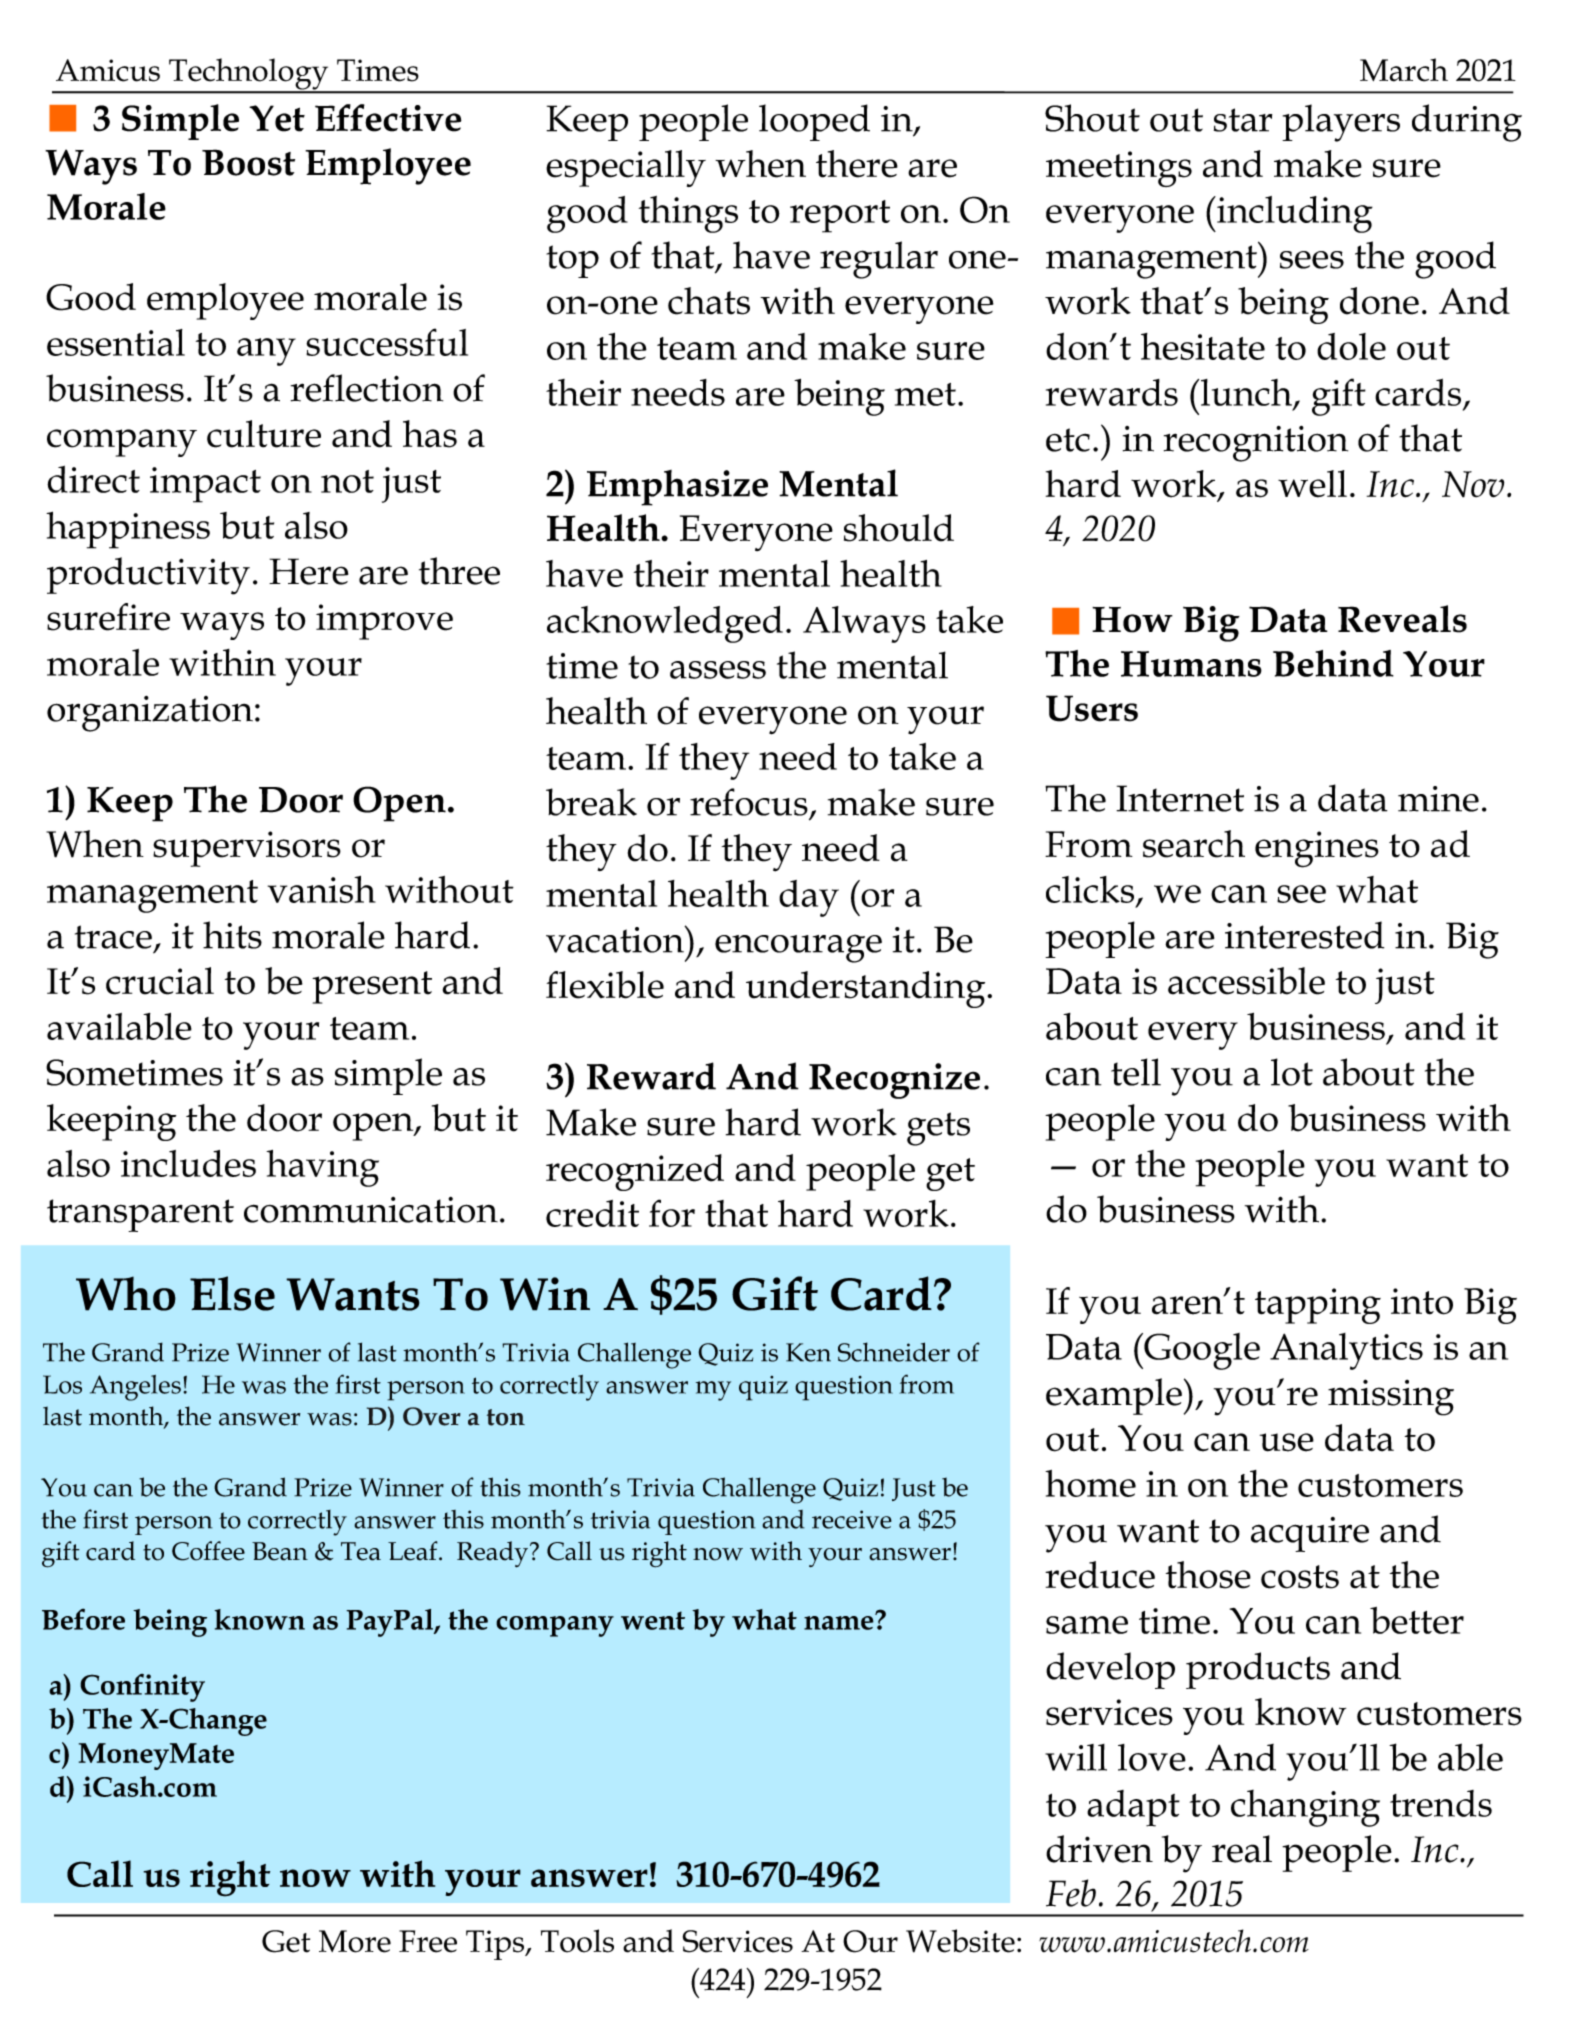 The image size is (1573, 2036). Describe the element at coordinates (277, 118) in the screenshot. I see `Yet` at that location.
